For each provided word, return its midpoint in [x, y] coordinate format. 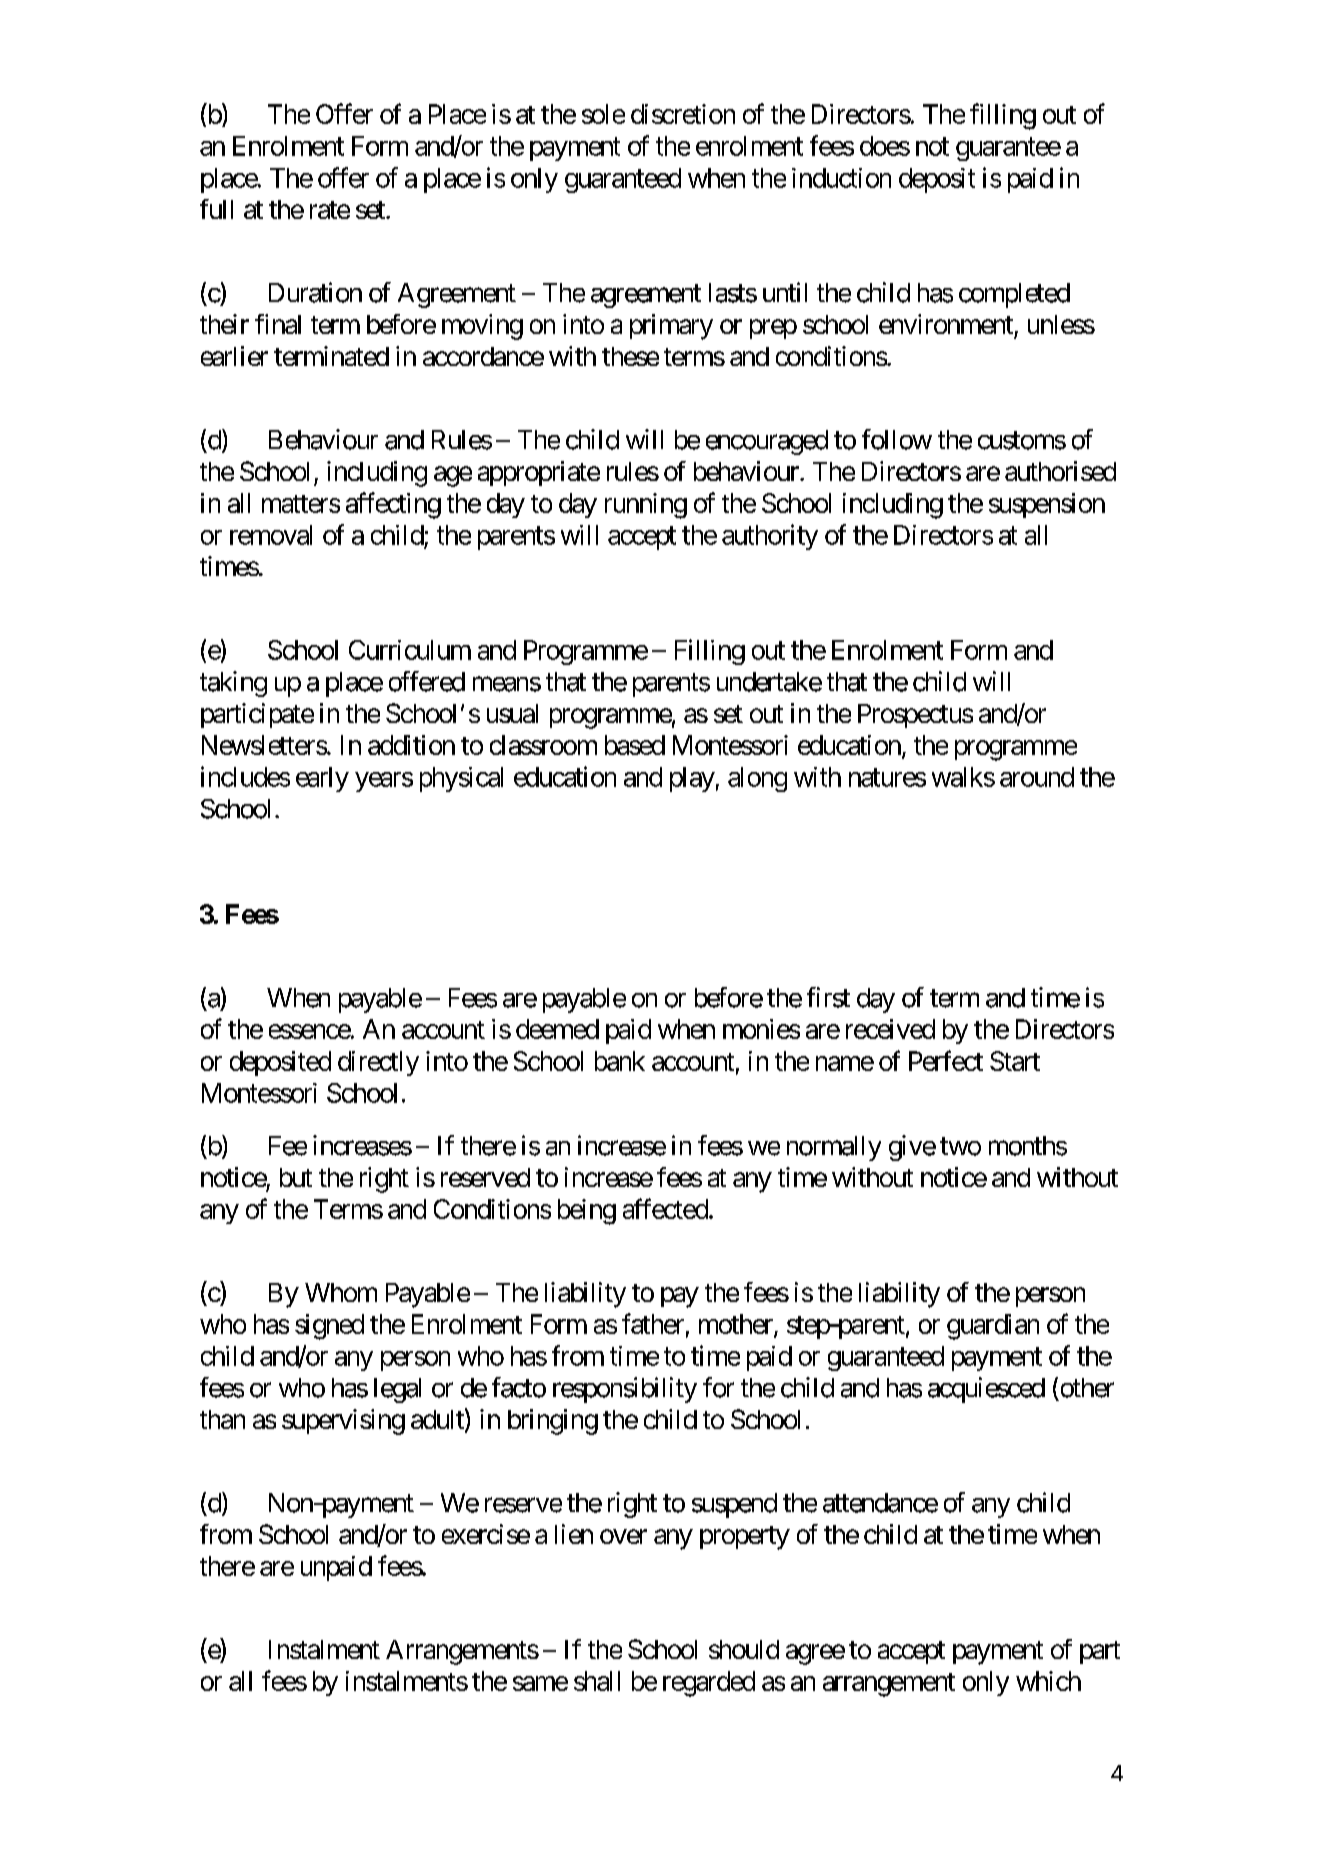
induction [841, 178]
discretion [683, 114]
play [692, 779]
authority [770, 537]
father [653, 1323]
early [322, 779]
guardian [993, 1327]
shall [597, 1681]
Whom [341, 1292]
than [222, 1419]
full [216, 209]
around [1037, 777]
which [1048, 1681]
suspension [1047, 505]
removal [271, 535]
